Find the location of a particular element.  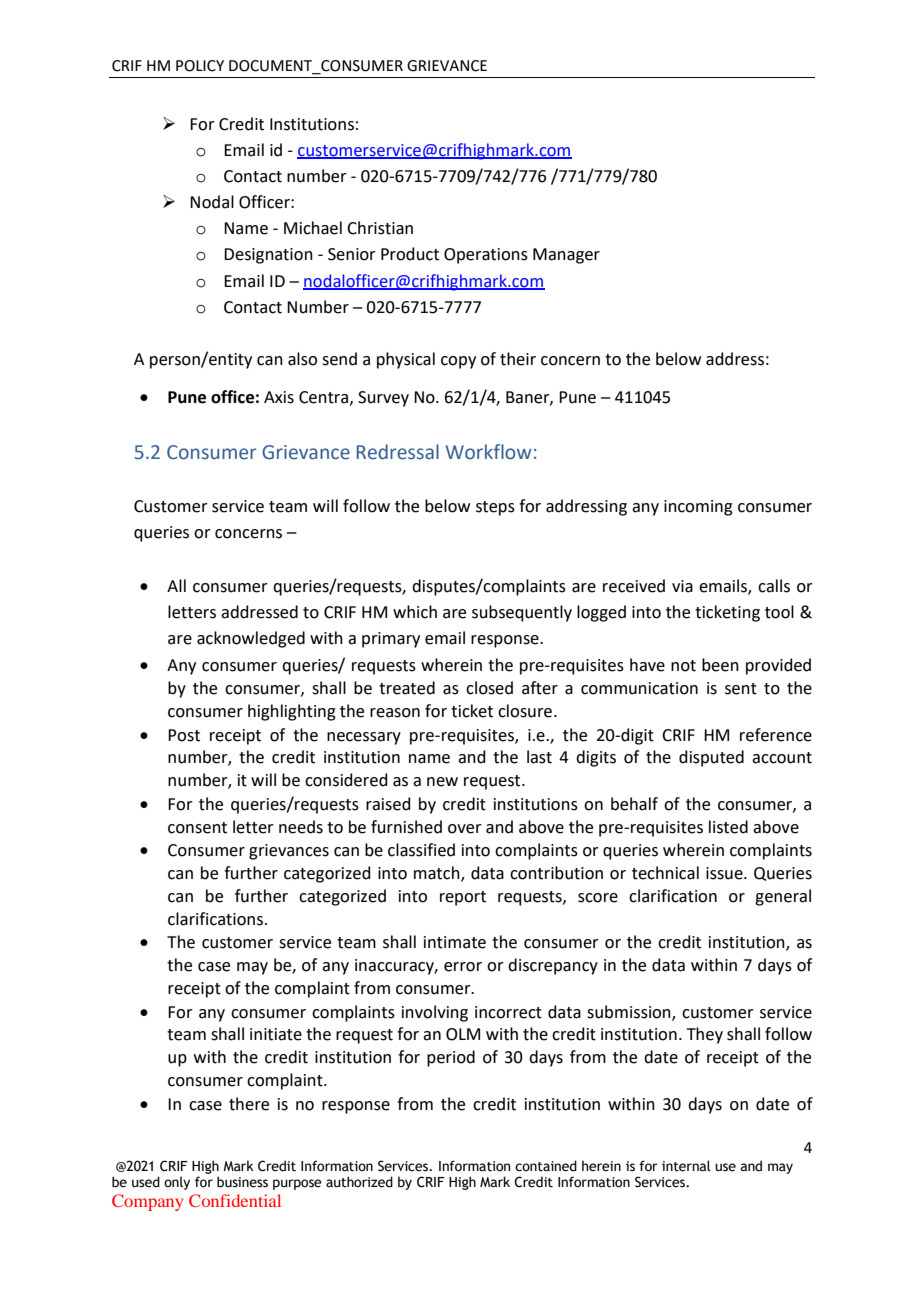

Manager is located at coordinates (566, 256).
